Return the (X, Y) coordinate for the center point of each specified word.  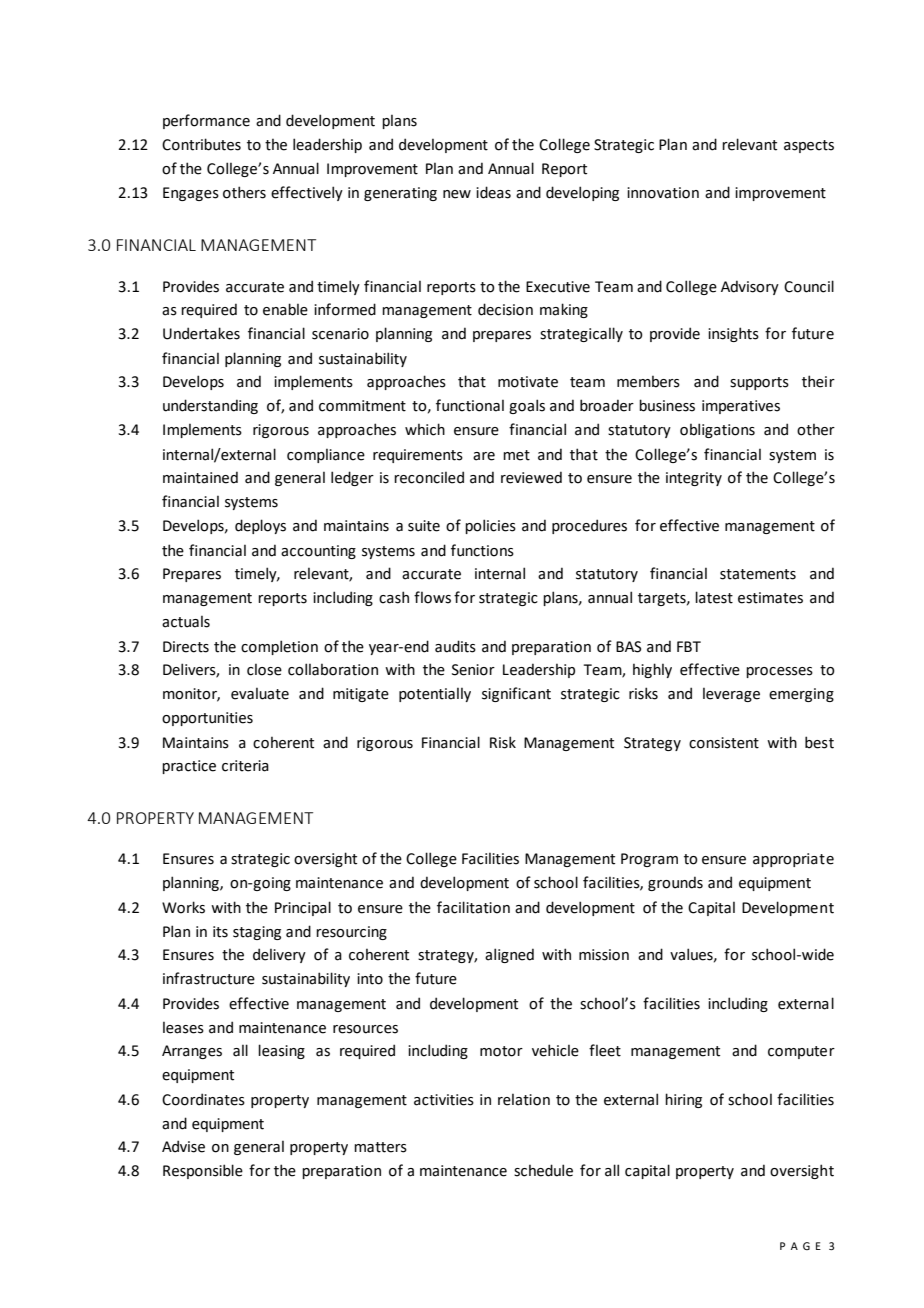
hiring (683, 1100)
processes (779, 672)
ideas (493, 192)
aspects (809, 146)
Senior (473, 670)
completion (279, 647)
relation (524, 1099)
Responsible (203, 1171)
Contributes (201, 144)
